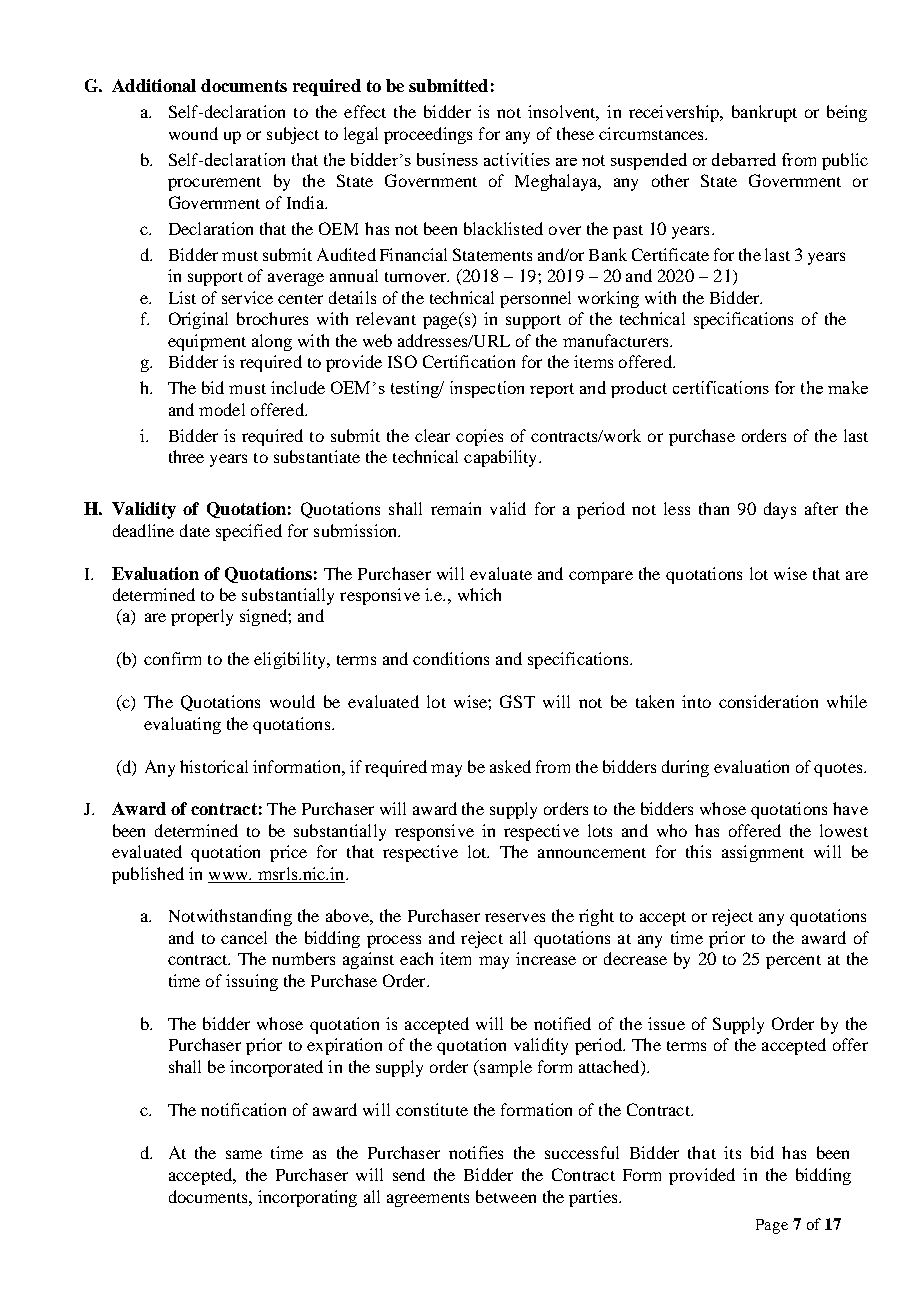  Describe the element at coordinates (451, 658) in the screenshot. I see `conditions` at that location.
